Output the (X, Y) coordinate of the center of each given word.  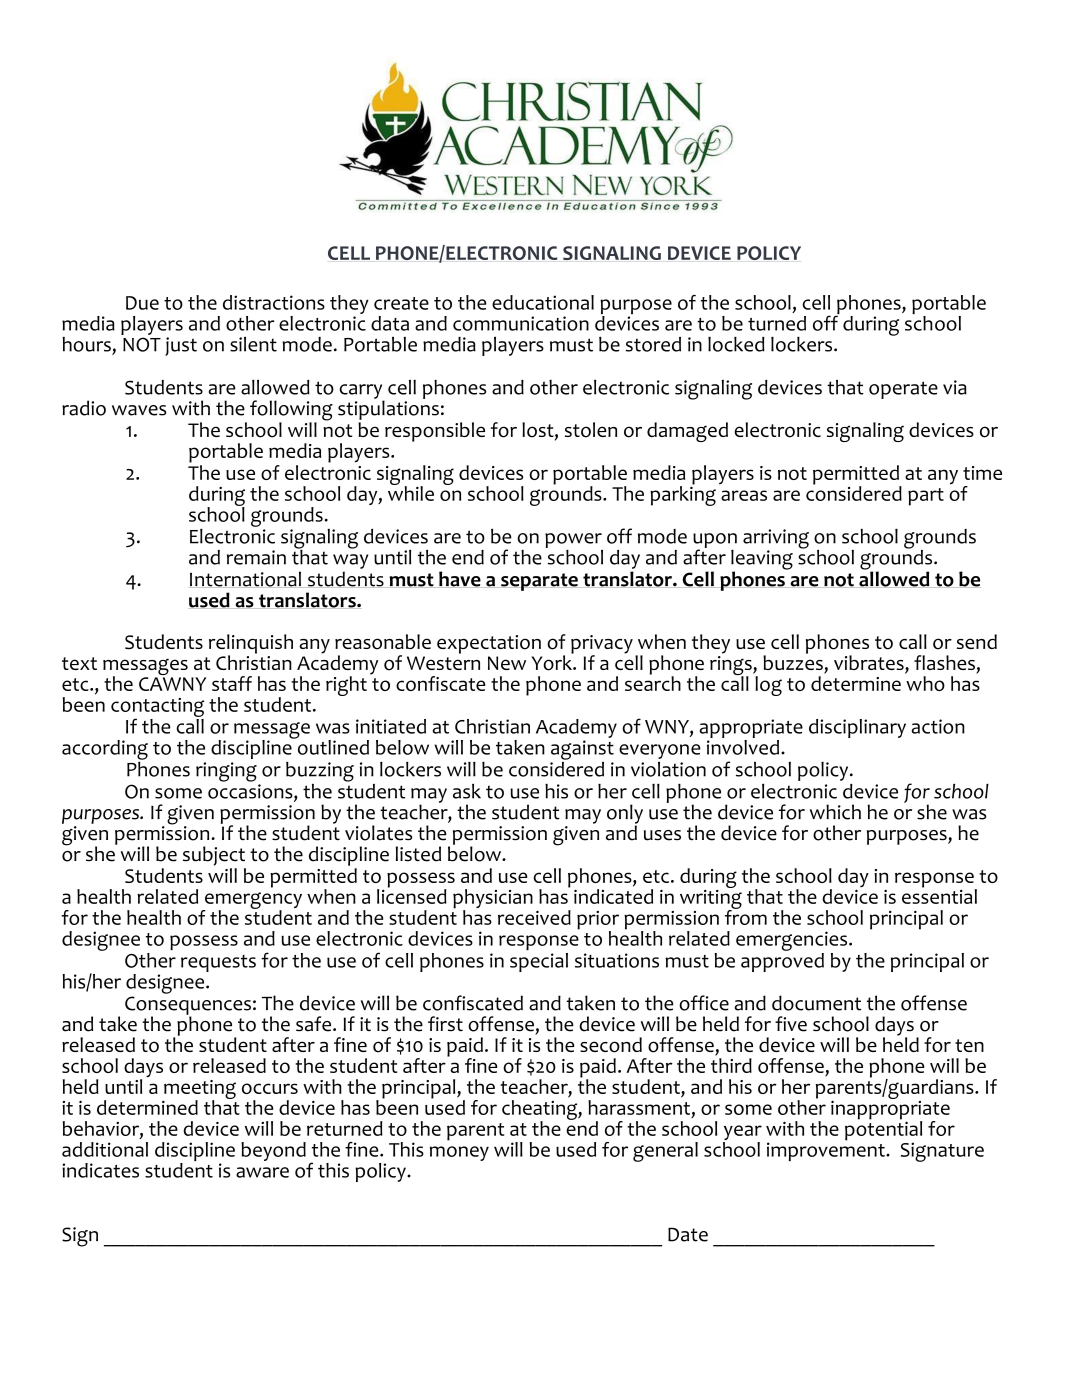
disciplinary (857, 728)
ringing (226, 772)
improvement (827, 1150)
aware (262, 1172)
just (181, 346)
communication (521, 323)
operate (903, 390)
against (582, 750)
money (459, 1153)
